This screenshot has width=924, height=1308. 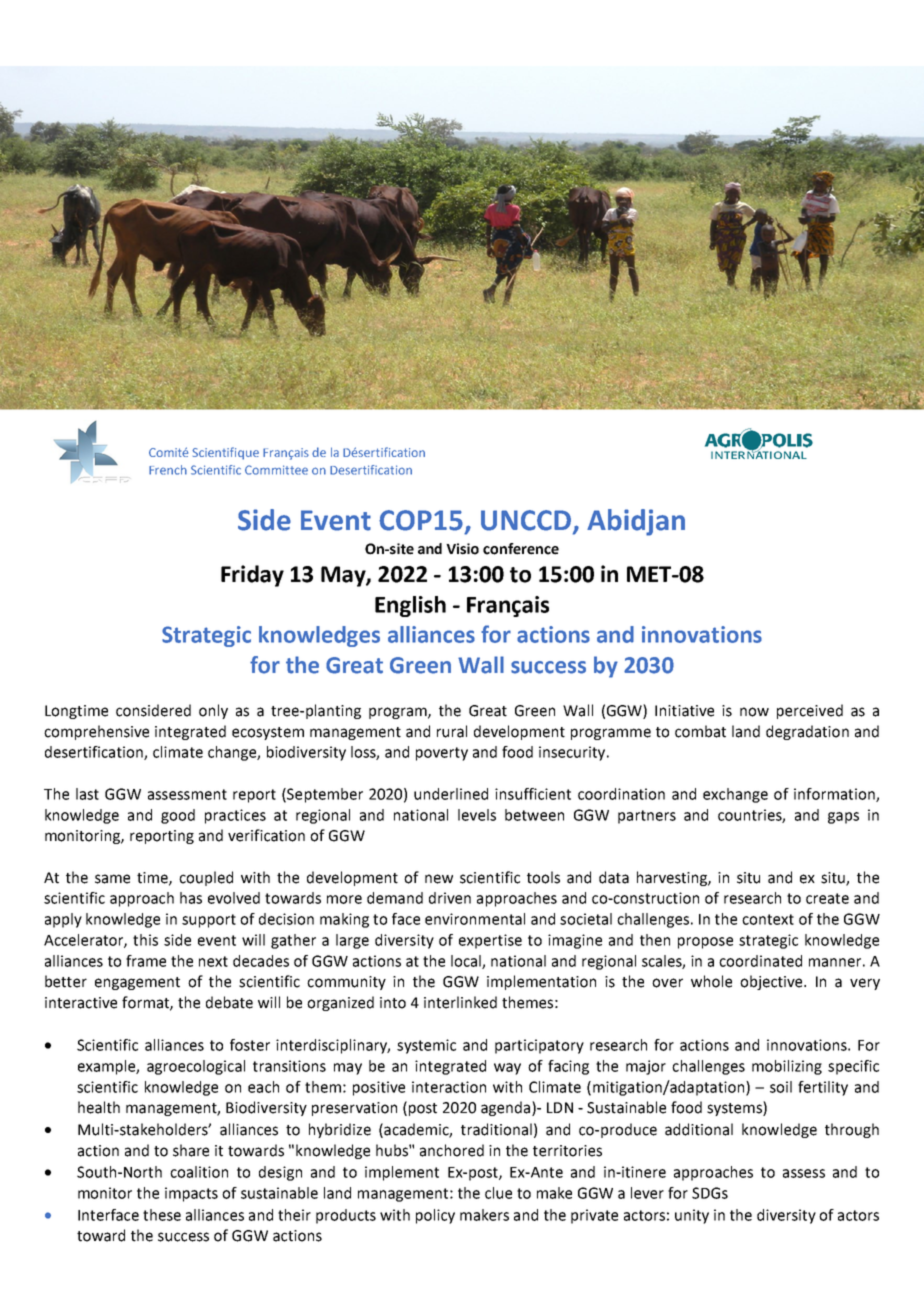 What do you see at coordinates (229, 1002) in the screenshot?
I see `debate` at bounding box center [229, 1002].
